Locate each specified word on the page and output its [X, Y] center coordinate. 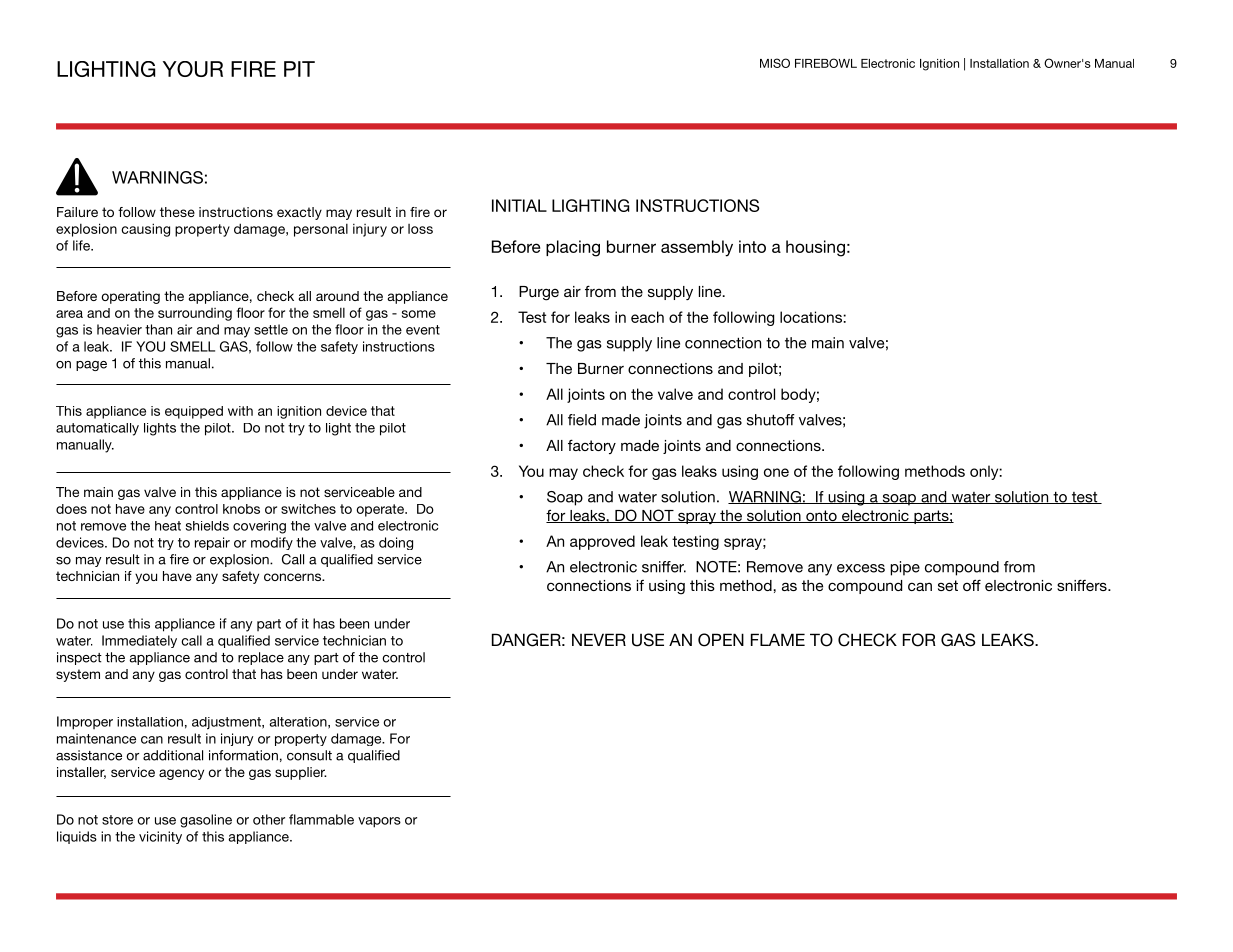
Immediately [139, 641]
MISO [775, 63]
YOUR [193, 69]
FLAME [778, 639]
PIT [299, 69]
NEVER [599, 639]
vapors [379, 822]
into [752, 246]
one [776, 472]
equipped [194, 412]
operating [130, 297]
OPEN [721, 640]
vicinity [160, 837]
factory [592, 446]
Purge [539, 293]
